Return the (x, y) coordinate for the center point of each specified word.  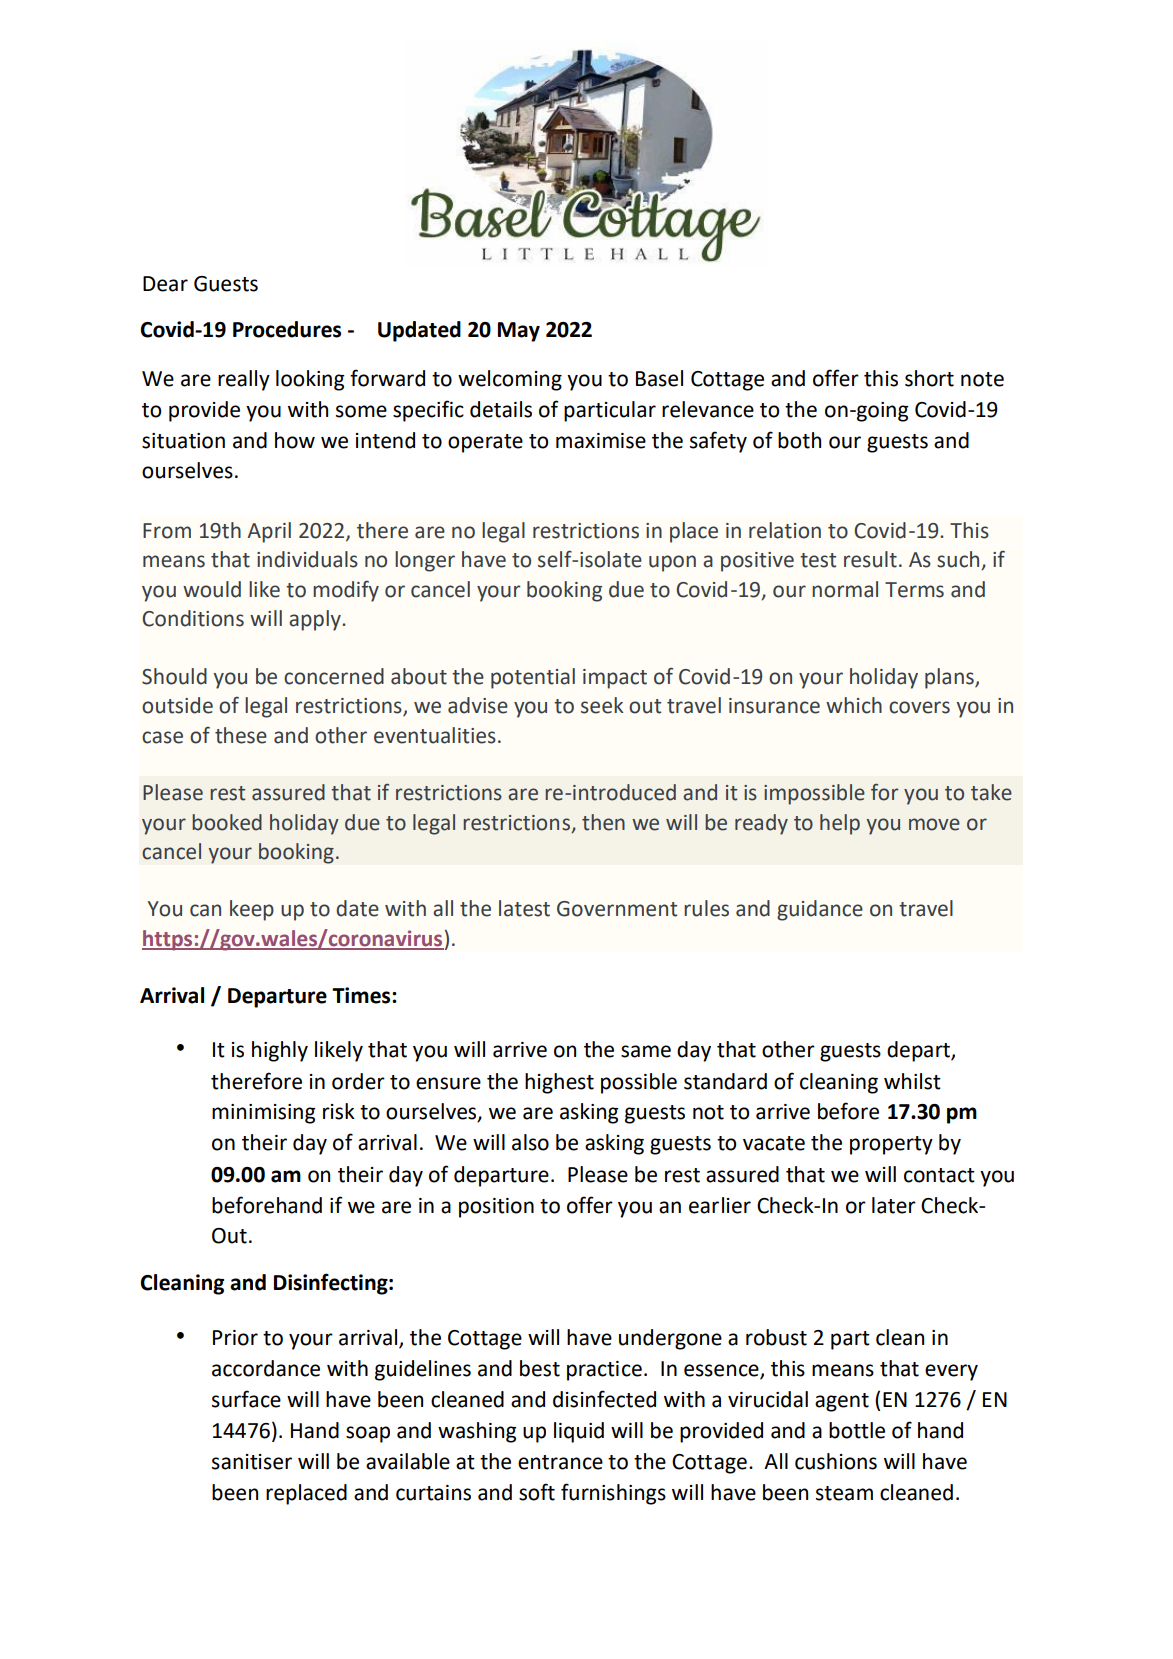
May (519, 332)
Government (617, 909)
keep (252, 910)
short (929, 378)
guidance (820, 910)
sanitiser (252, 1462)
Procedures (287, 329)
